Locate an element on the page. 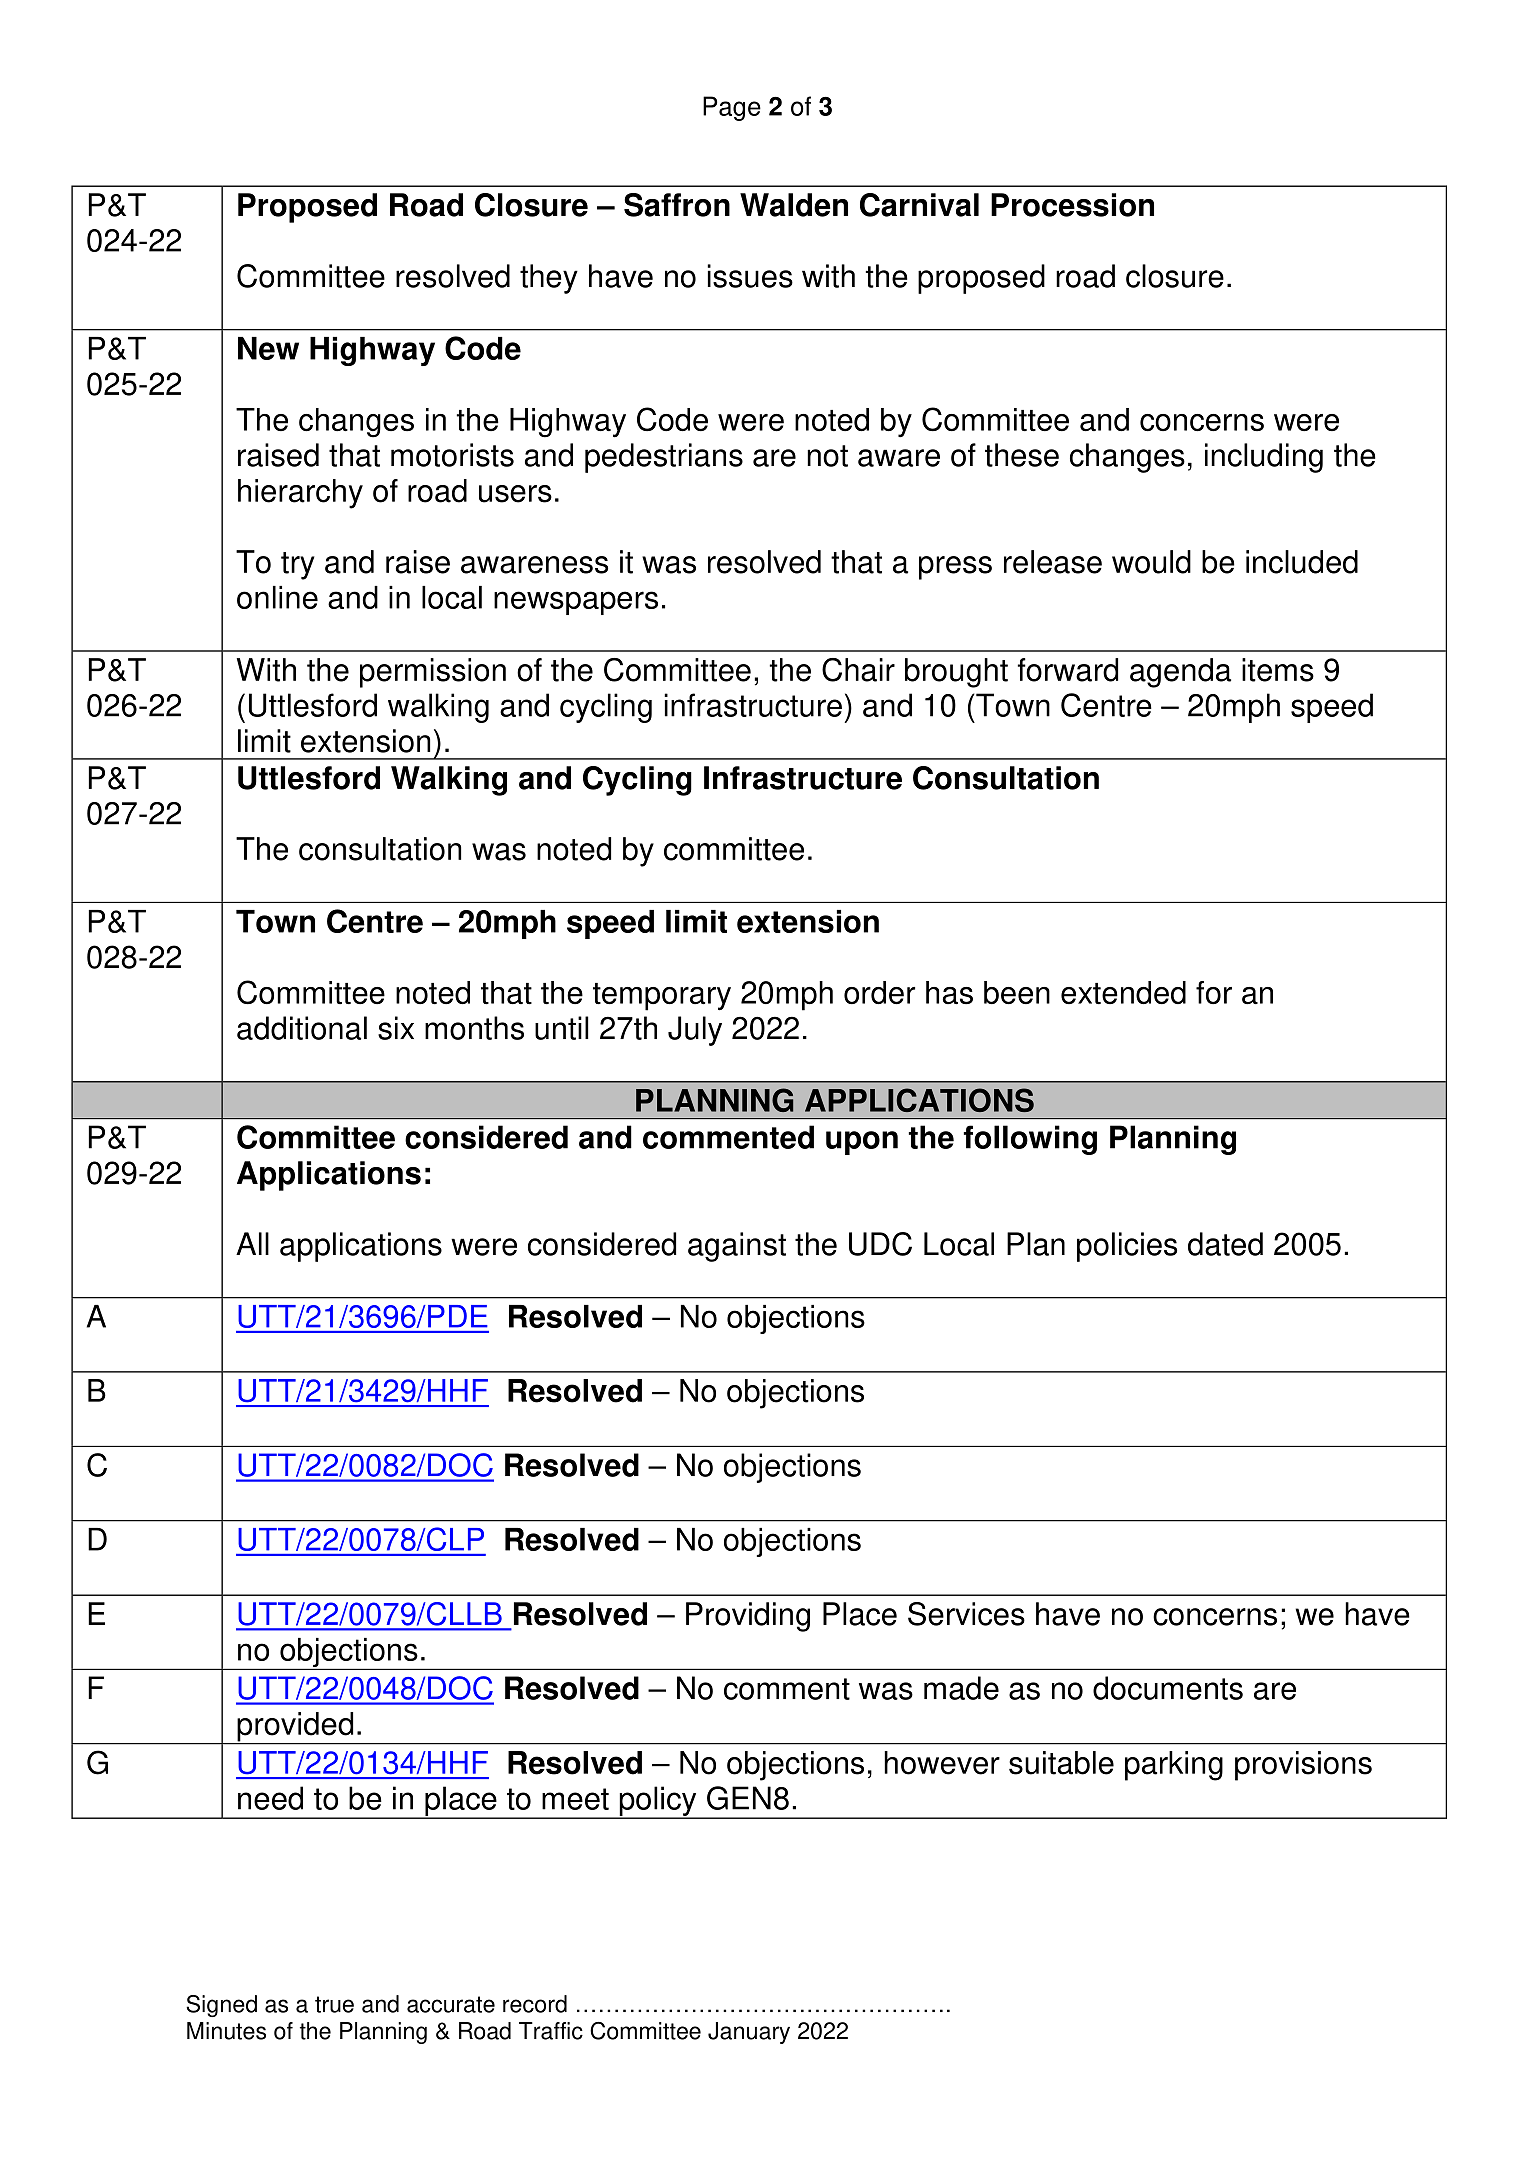 The height and width of the image is (2170, 1534). agenda is located at coordinates (1180, 673).
